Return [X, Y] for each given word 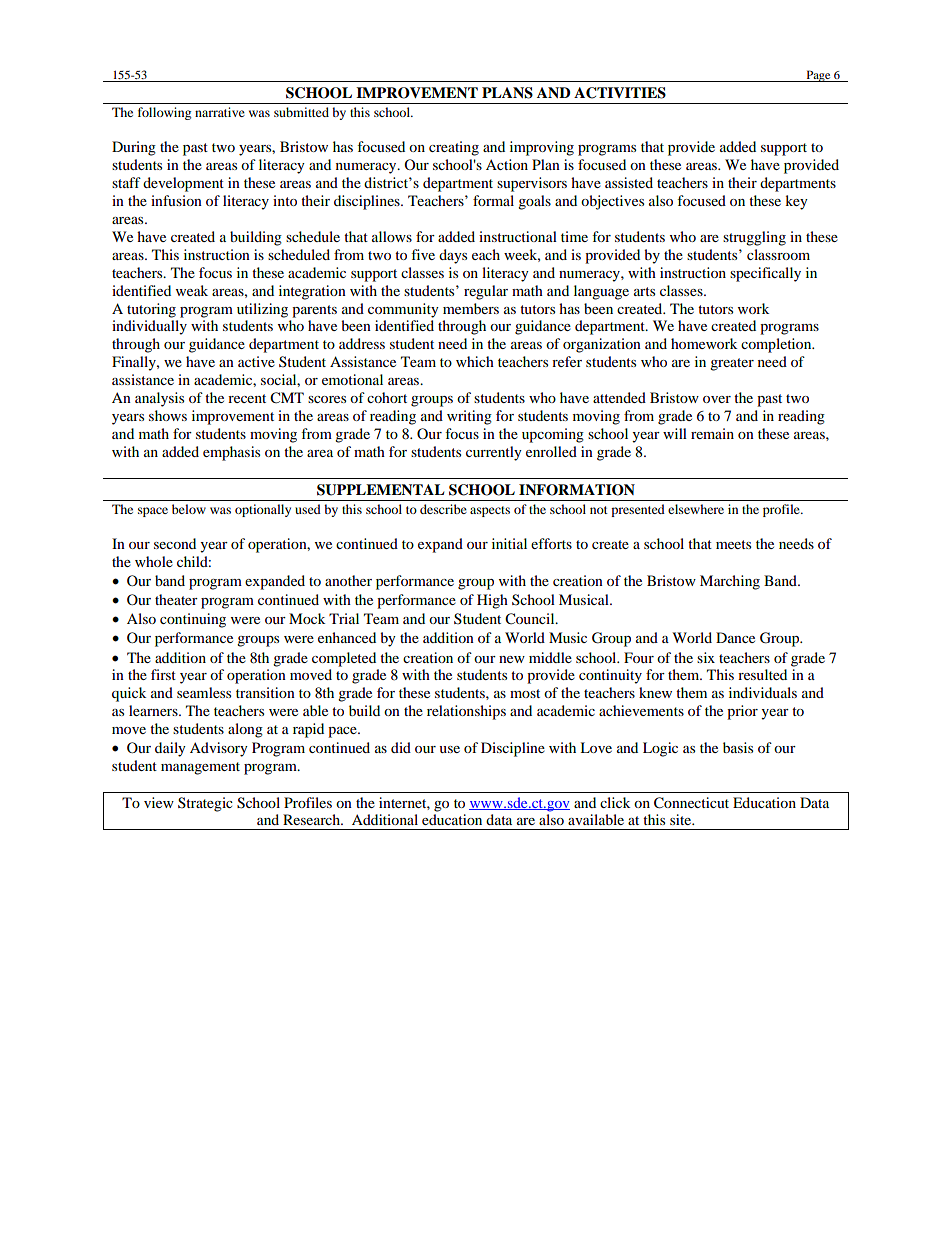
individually [149, 327]
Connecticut [691, 803]
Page [818, 76]
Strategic [205, 804]
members [471, 308]
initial [509, 543]
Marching [730, 582]
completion [777, 345]
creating [454, 148]
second [175, 543]
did [401, 747]
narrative [220, 112]
